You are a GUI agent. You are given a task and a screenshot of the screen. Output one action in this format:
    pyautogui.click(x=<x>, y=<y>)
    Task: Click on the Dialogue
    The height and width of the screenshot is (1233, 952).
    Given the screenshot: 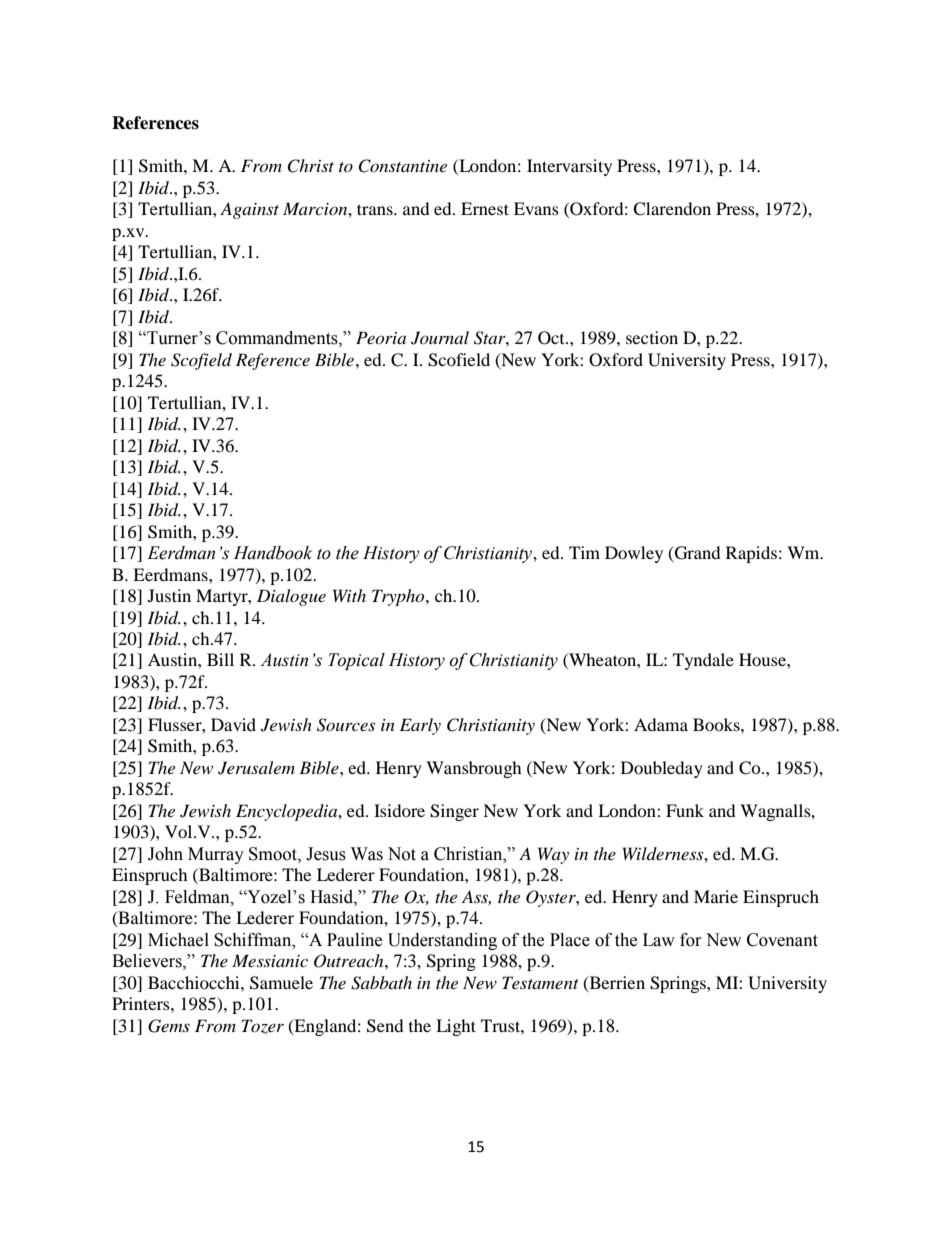 What is the action you would take?
    pyautogui.click(x=291, y=597)
